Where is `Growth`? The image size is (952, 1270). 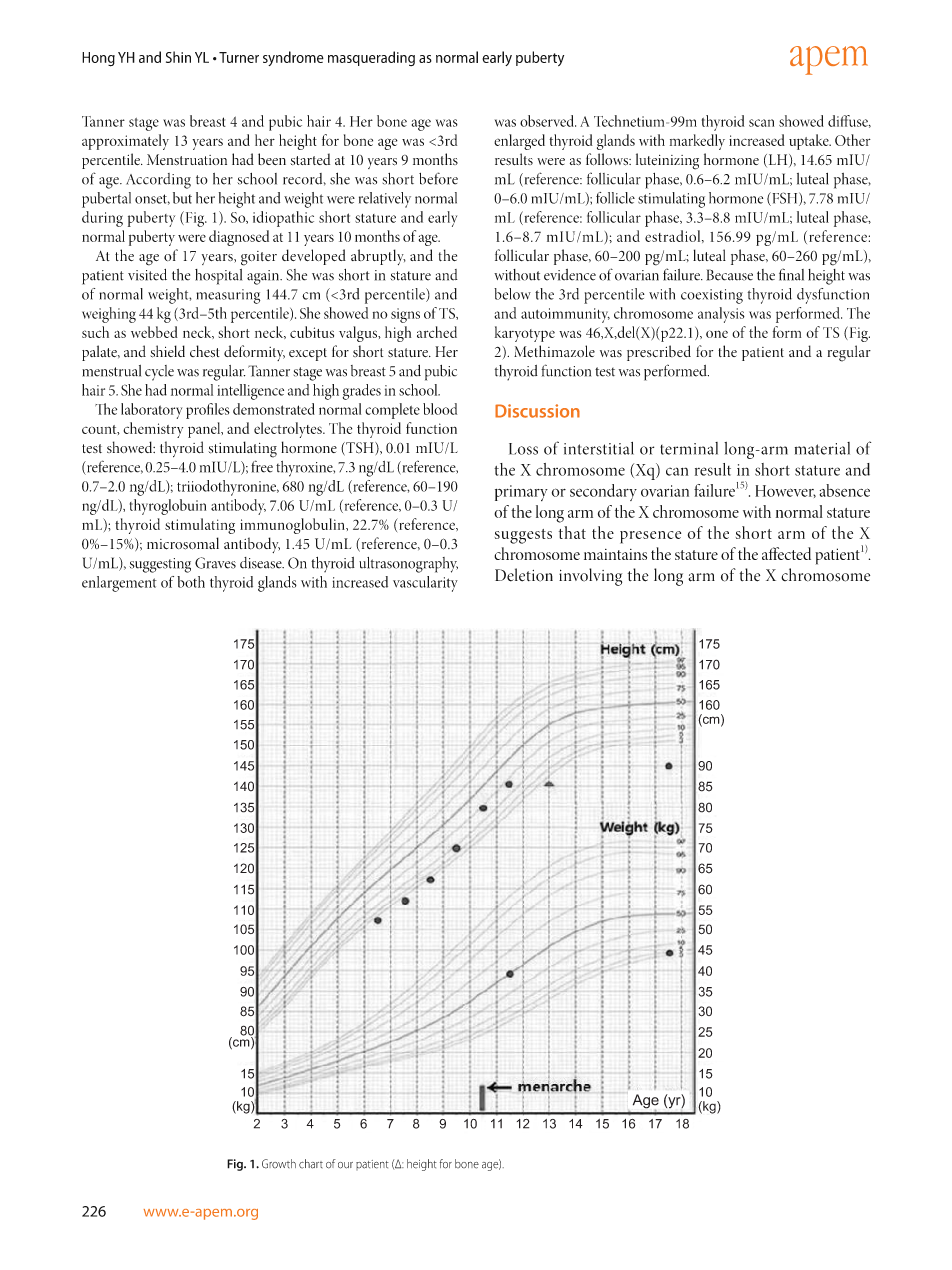
Growth is located at coordinates (279, 1164).
